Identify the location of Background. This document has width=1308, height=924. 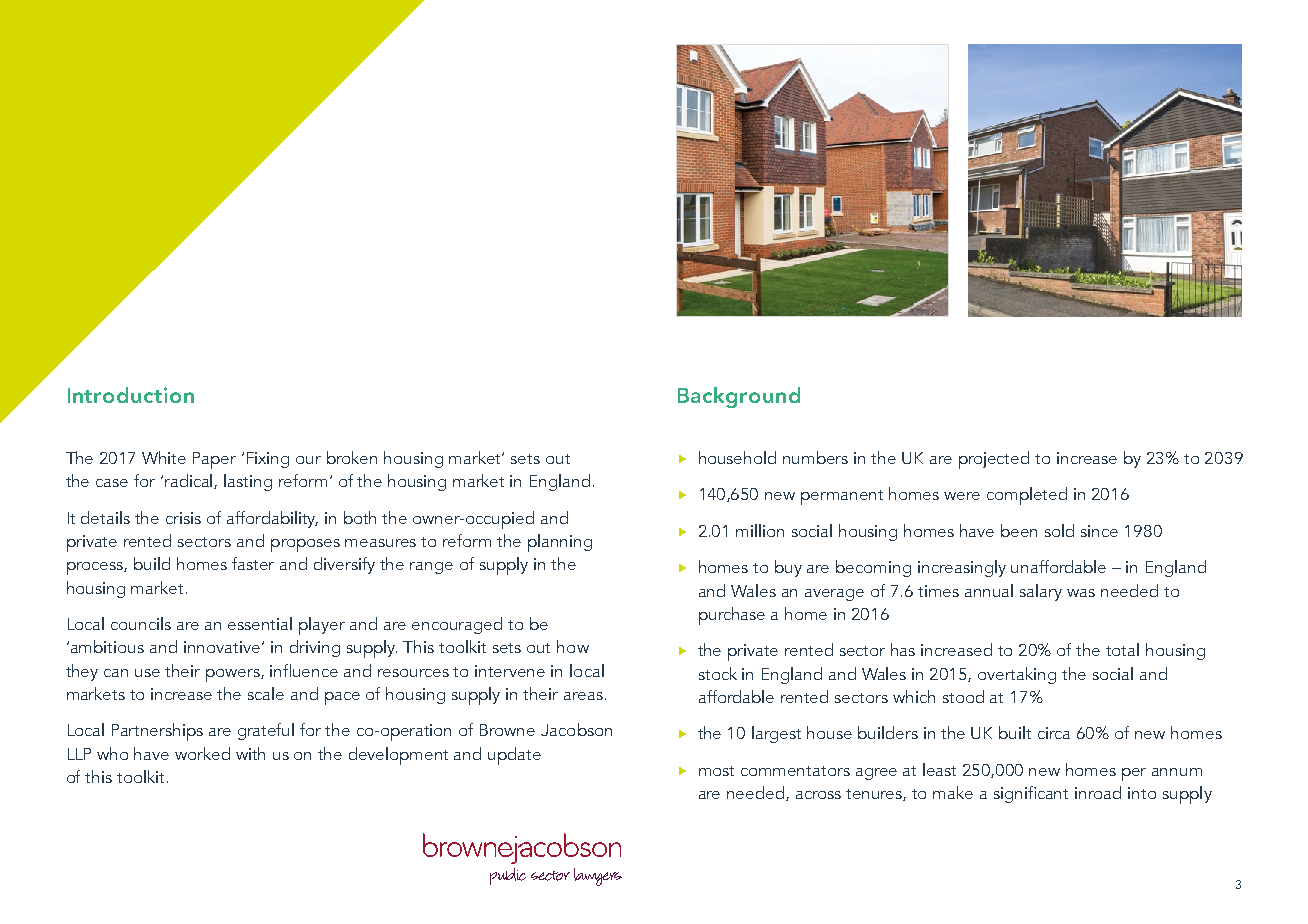
(739, 397).
